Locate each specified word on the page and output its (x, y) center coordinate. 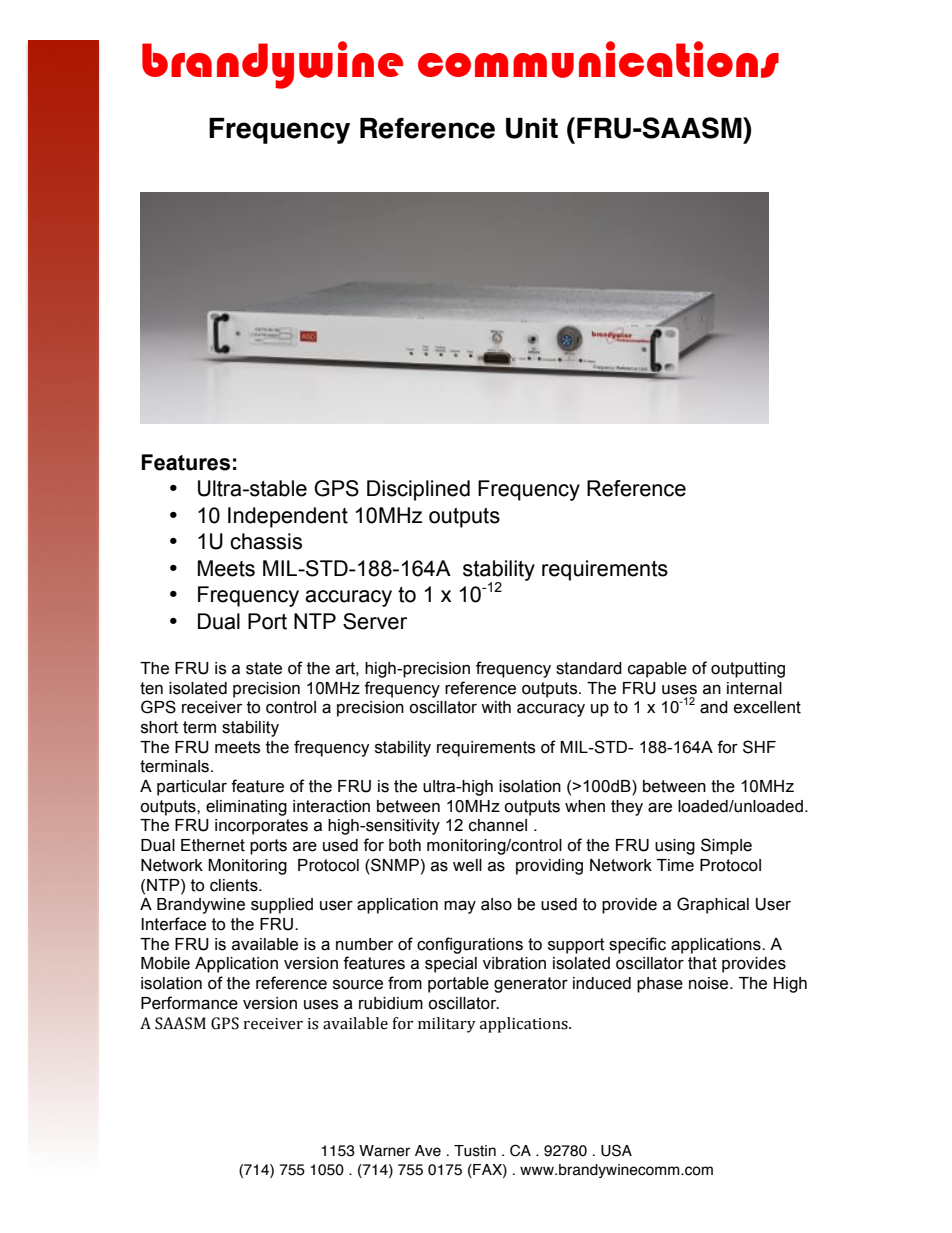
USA (616, 1150)
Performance (189, 1003)
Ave (428, 1151)
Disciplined (418, 490)
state (264, 668)
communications (598, 59)
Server (375, 621)
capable (657, 670)
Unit (532, 128)
